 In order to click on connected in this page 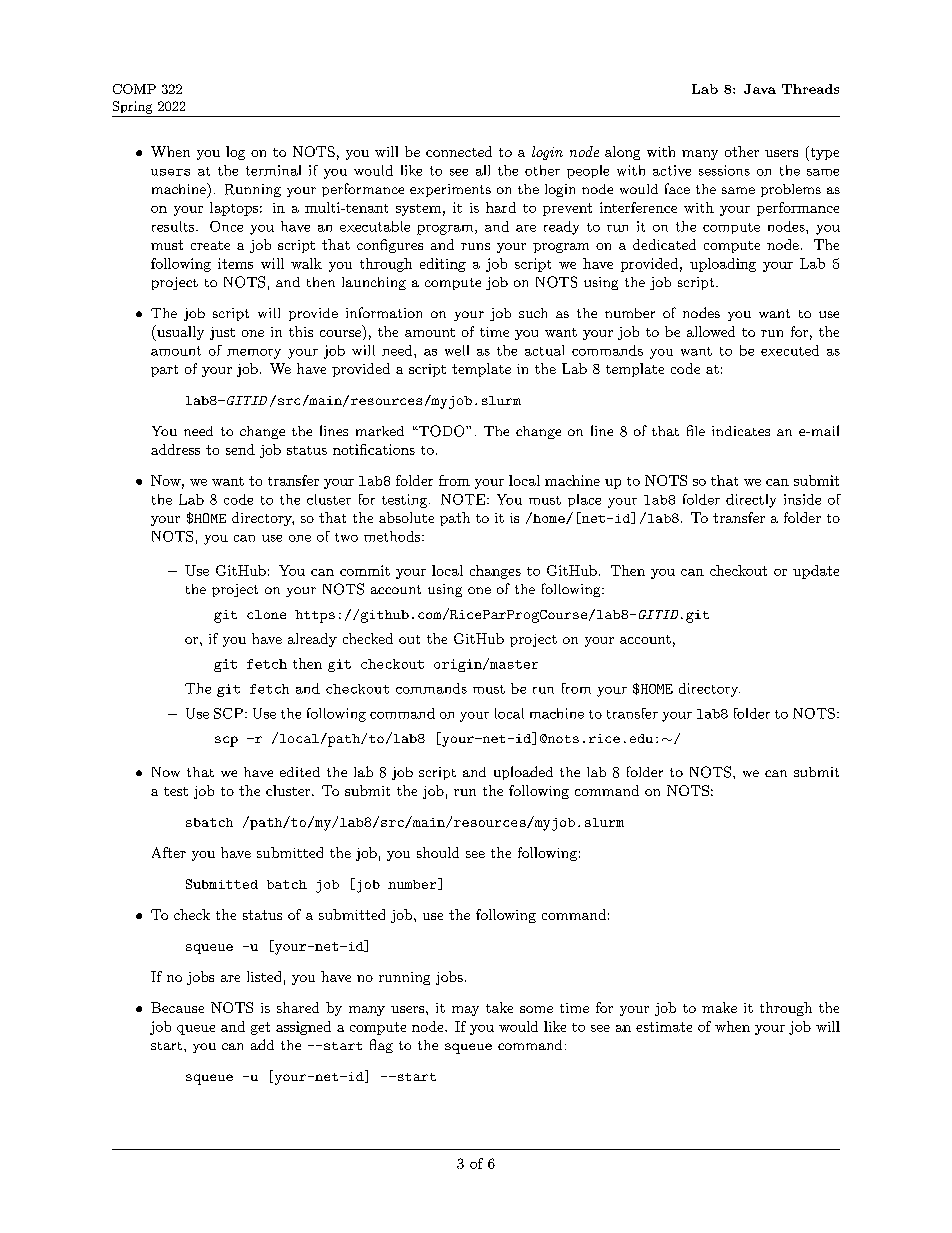, I will do `click(459, 151)`.
